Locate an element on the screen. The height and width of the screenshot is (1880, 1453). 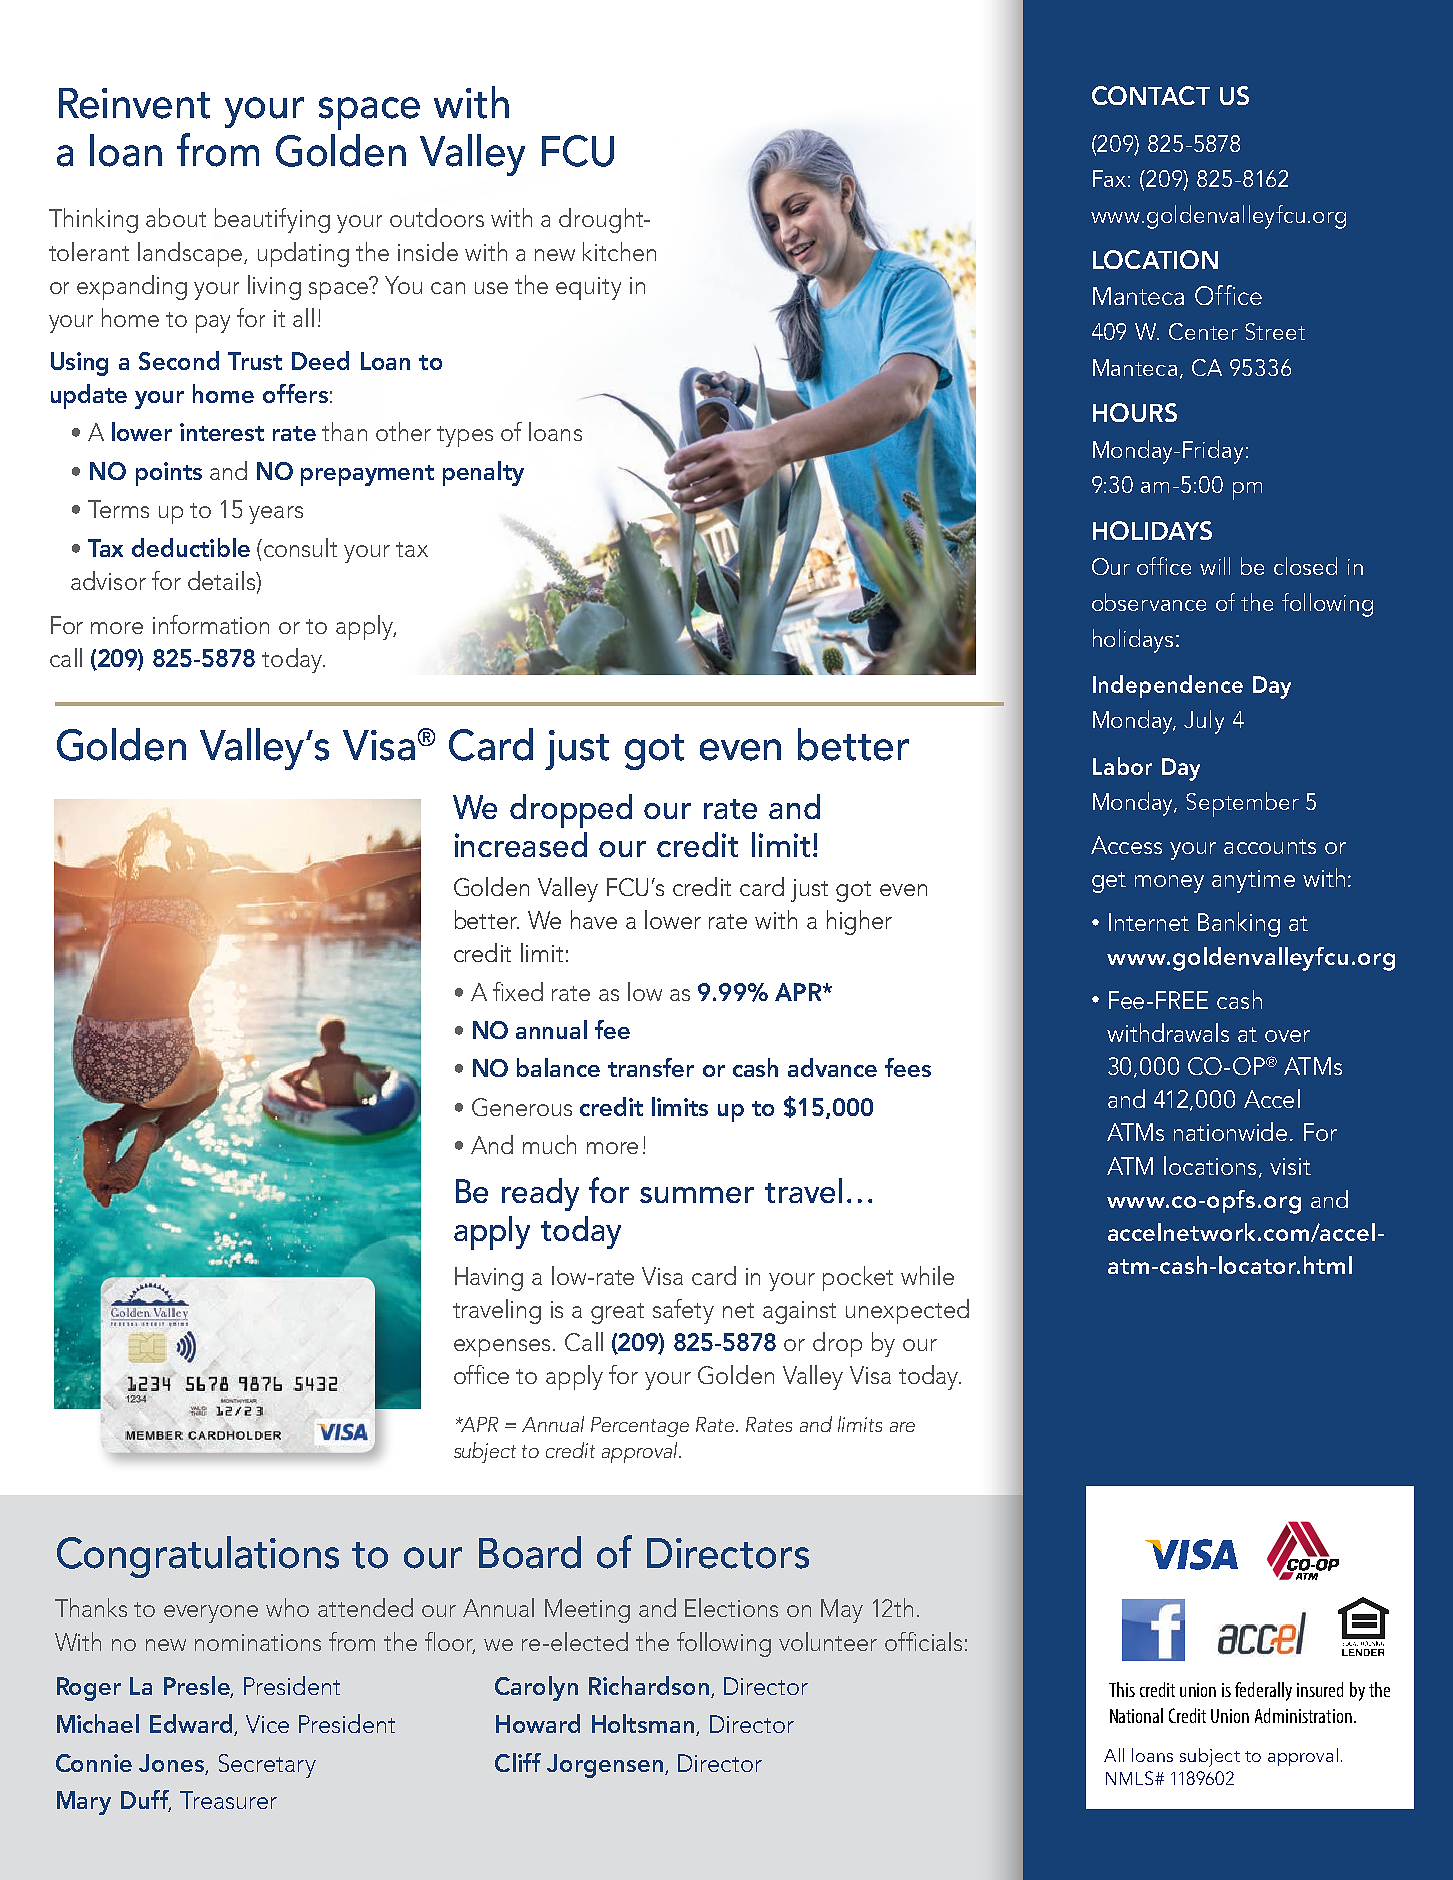
visit is located at coordinates (1290, 1166).
